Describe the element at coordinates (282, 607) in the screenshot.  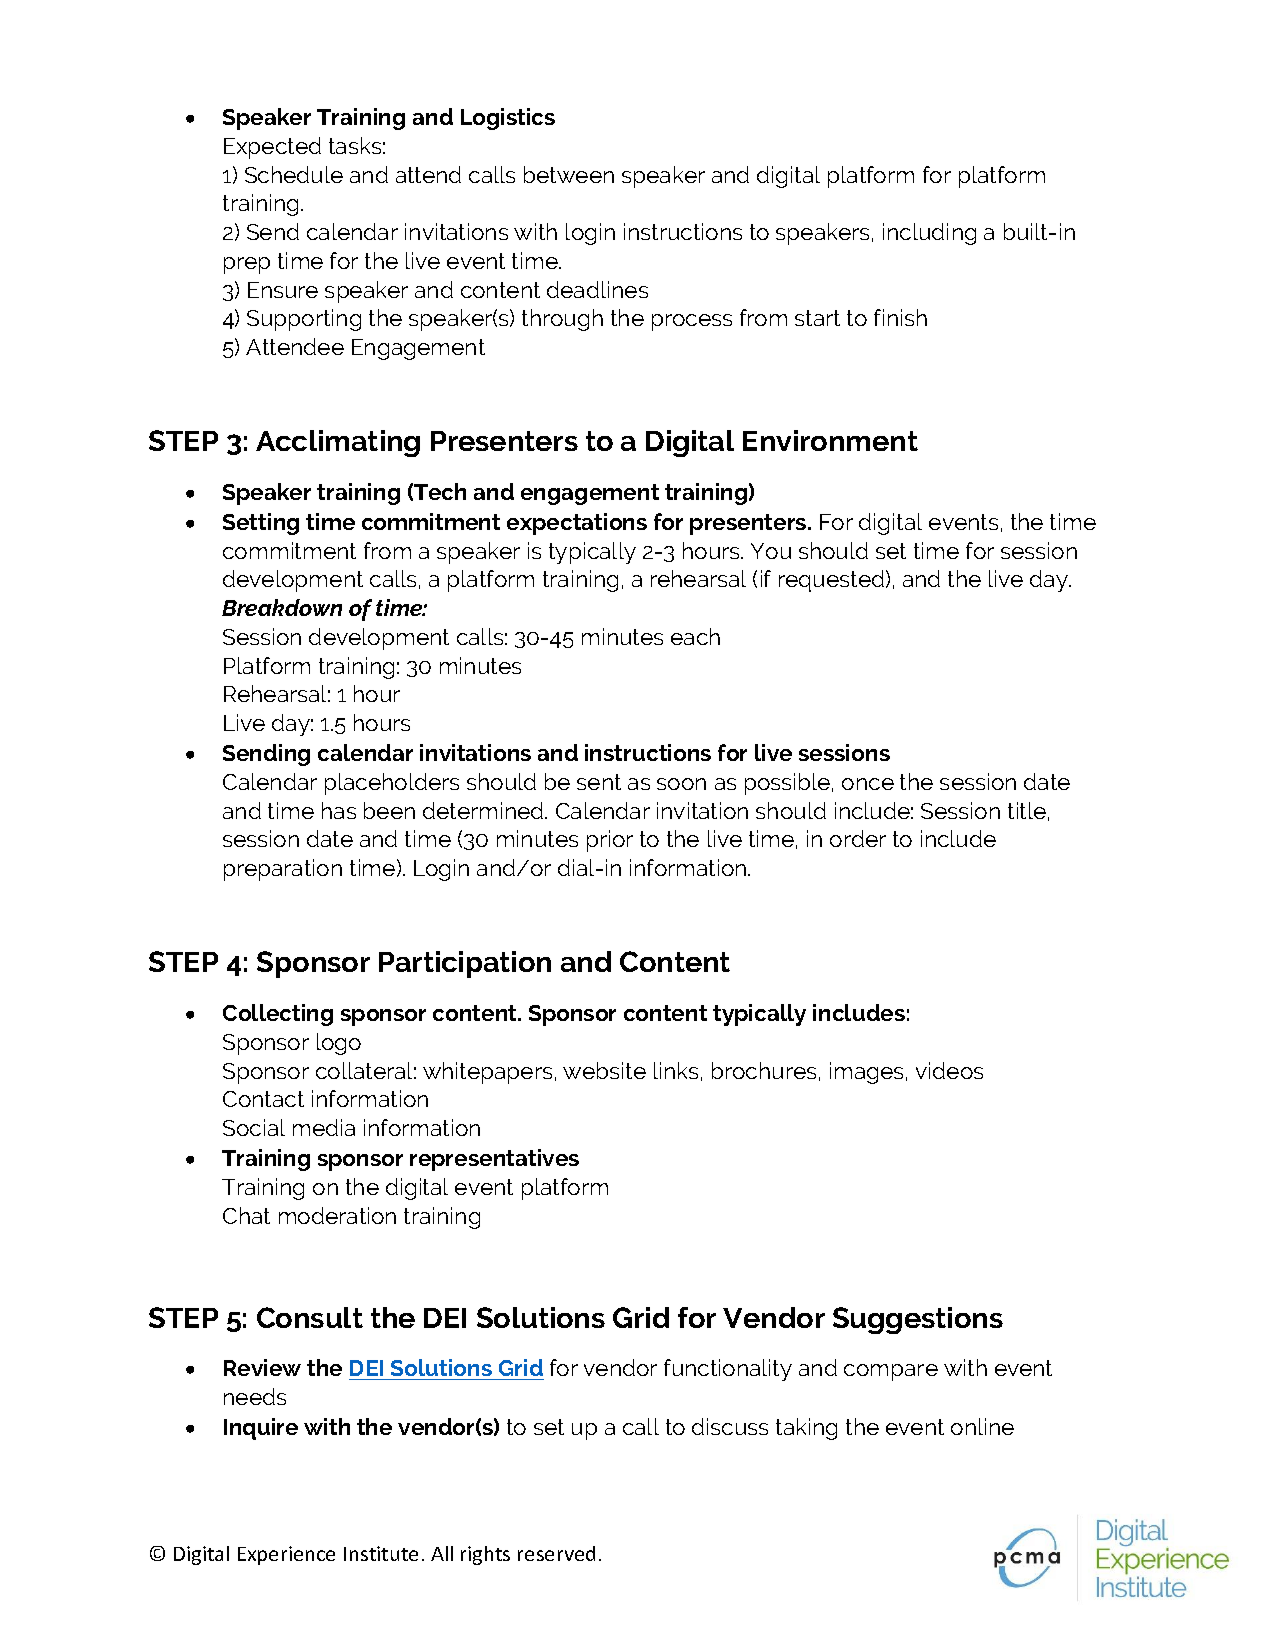
I see `Breakdown` at that location.
